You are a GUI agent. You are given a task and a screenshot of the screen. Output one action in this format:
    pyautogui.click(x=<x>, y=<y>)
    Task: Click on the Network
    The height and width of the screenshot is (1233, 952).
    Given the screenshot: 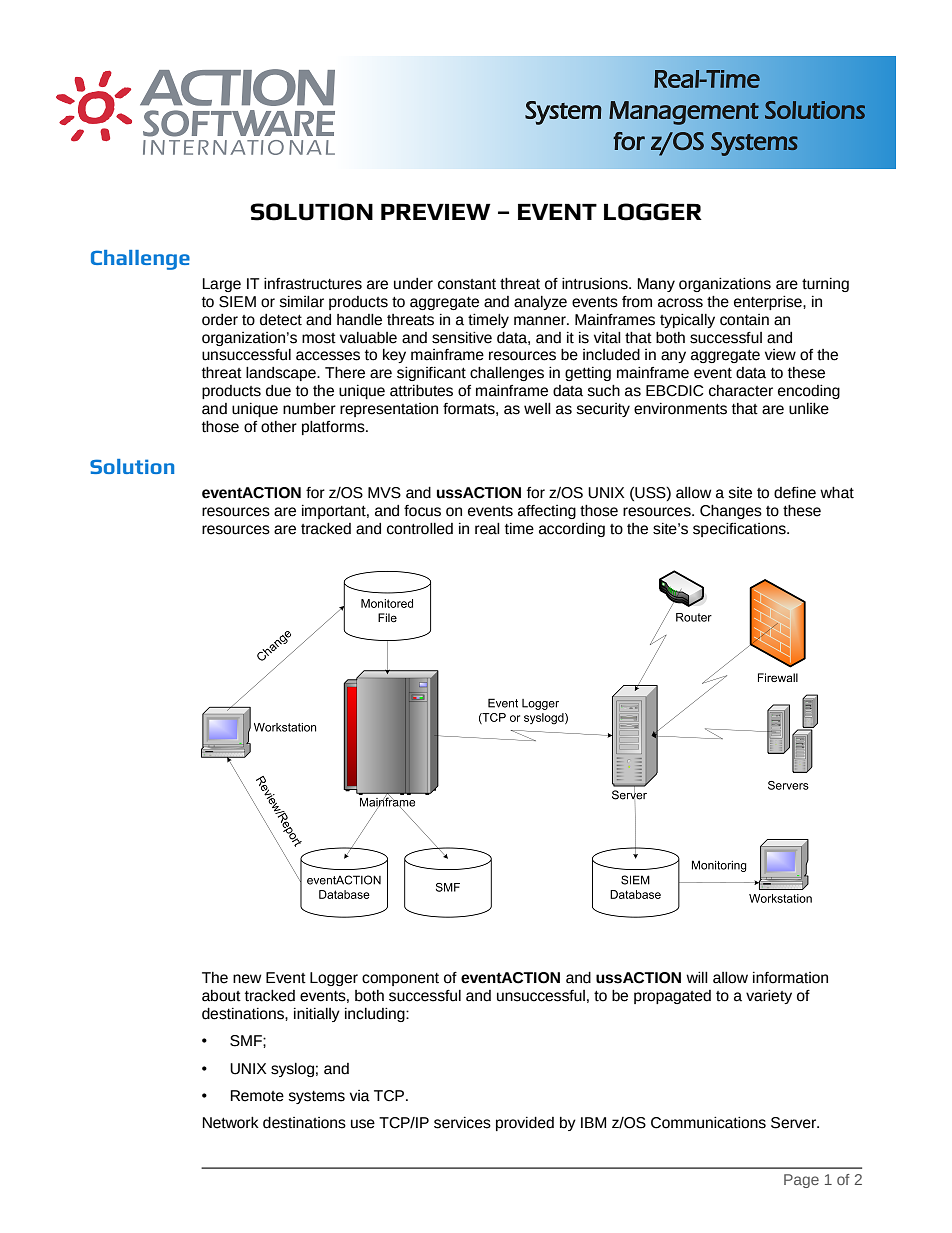 What is the action you would take?
    pyautogui.click(x=231, y=1123)
